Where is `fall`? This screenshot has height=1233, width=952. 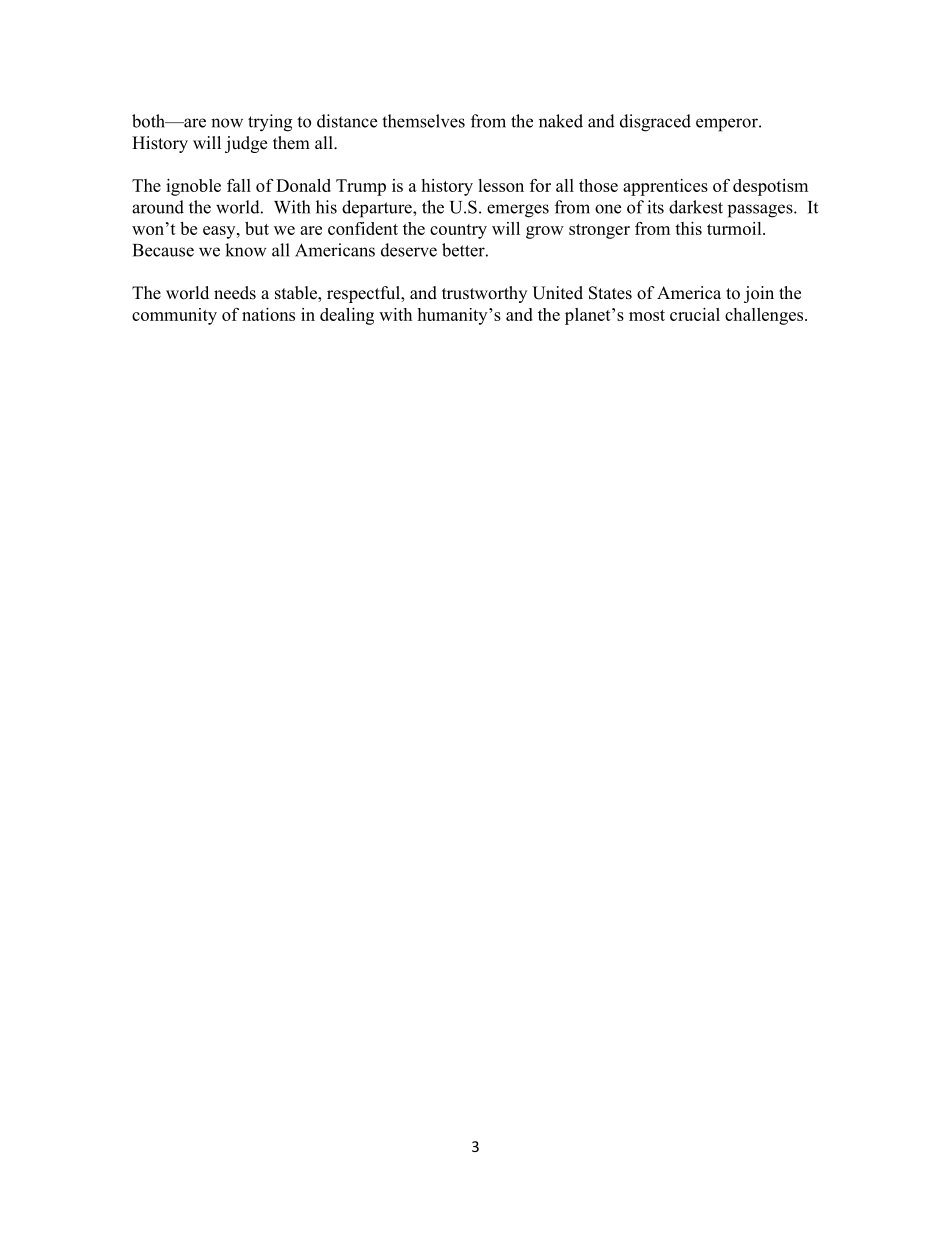
fall is located at coordinates (239, 185).
